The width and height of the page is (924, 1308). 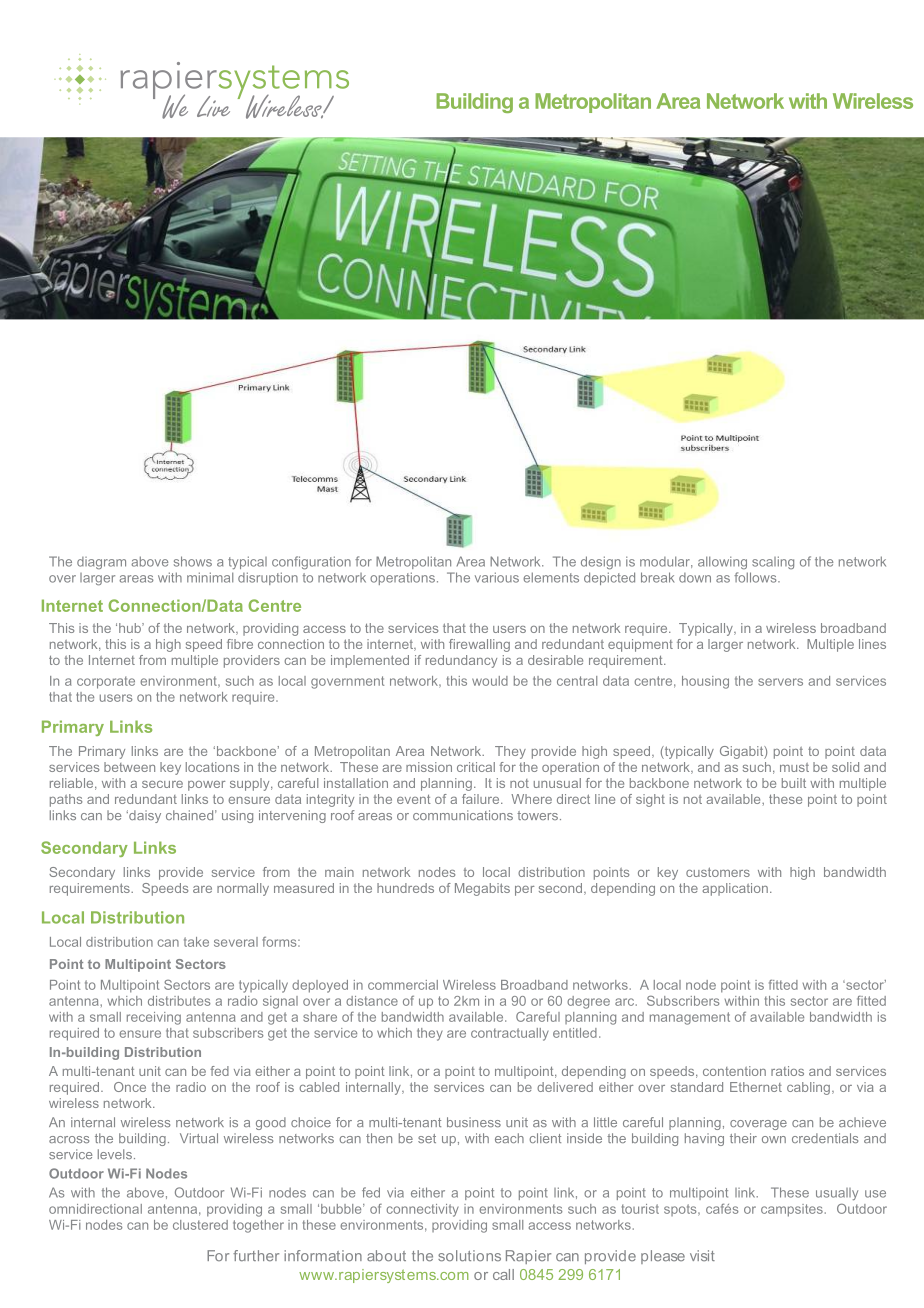 What do you see at coordinates (196, 942) in the page?
I see `take` at bounding box center [196, 942].
